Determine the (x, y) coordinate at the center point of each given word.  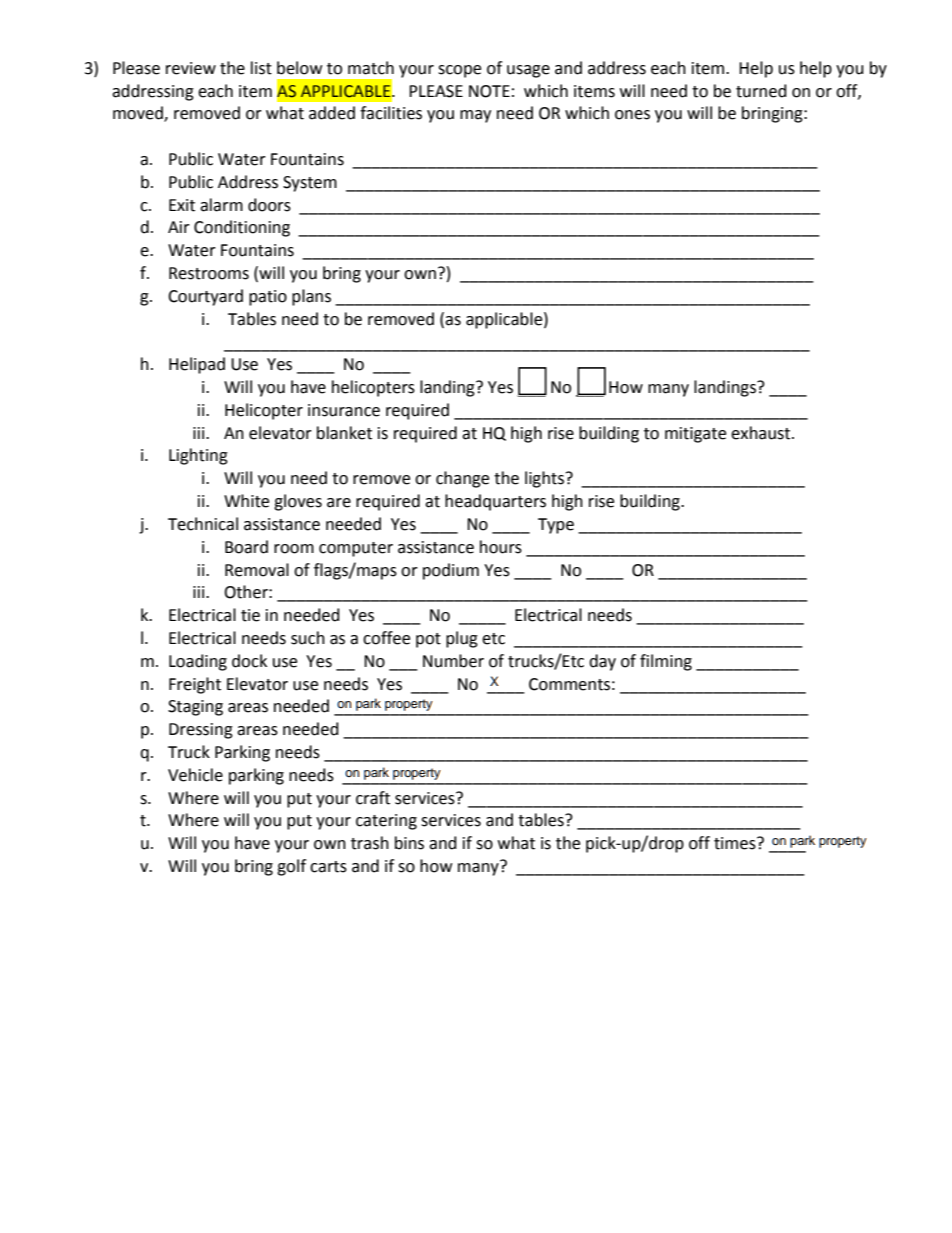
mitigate (695, 435)
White (246, 501)
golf (291, 867)
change (462, 479)
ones (632, 115)
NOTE (489, 91)
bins (409, 843)
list (261, 68)
